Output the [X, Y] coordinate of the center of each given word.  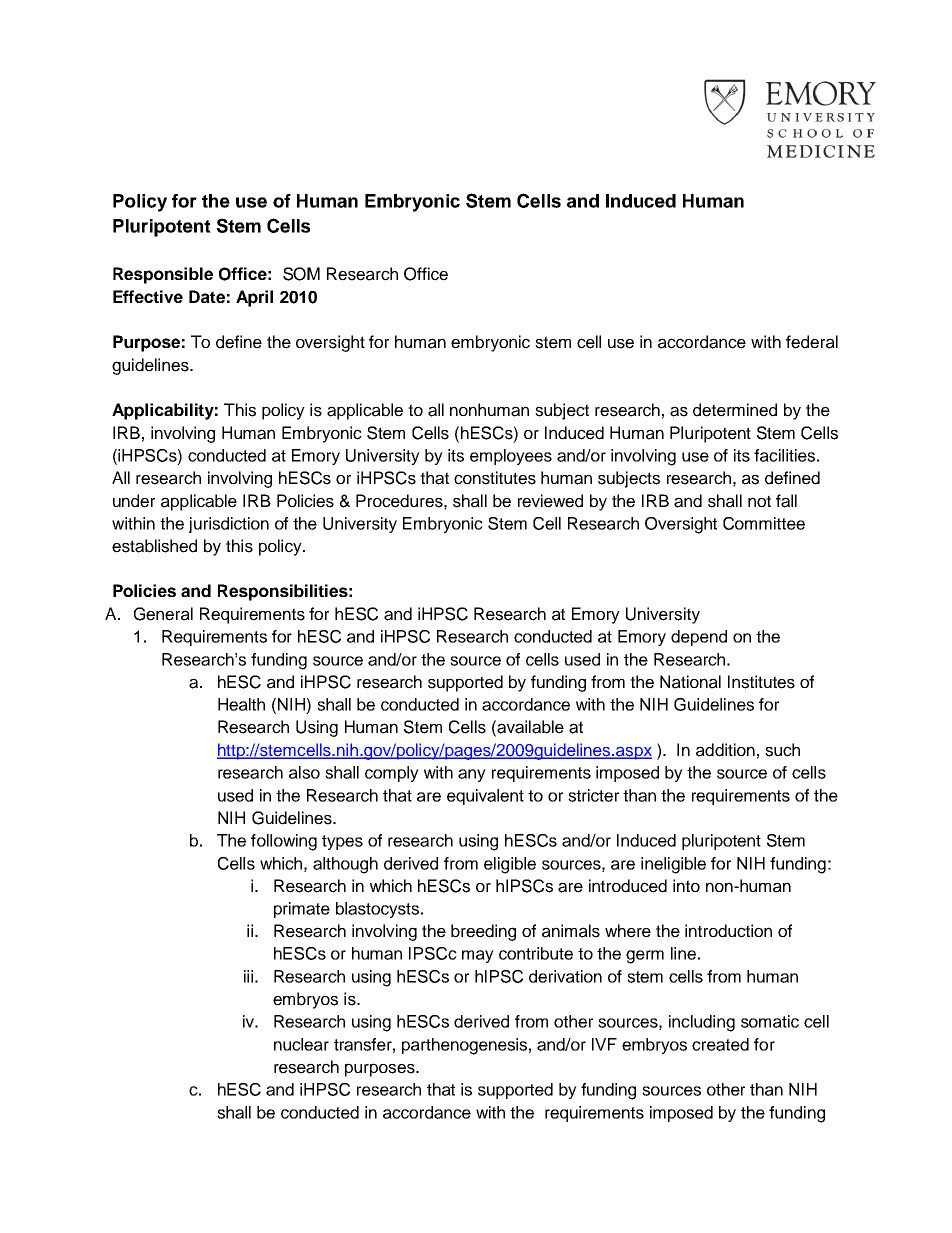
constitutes [495, 478]
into [686, 885]
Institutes [761, 682]
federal [812, 342]
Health [241, 704]
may [478, 956]
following [284, 842]
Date [207, 296]
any [472, 775]
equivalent [485, 797]
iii [248, 976]
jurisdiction [229, 525]
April [254, 298]
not [759, 501]
